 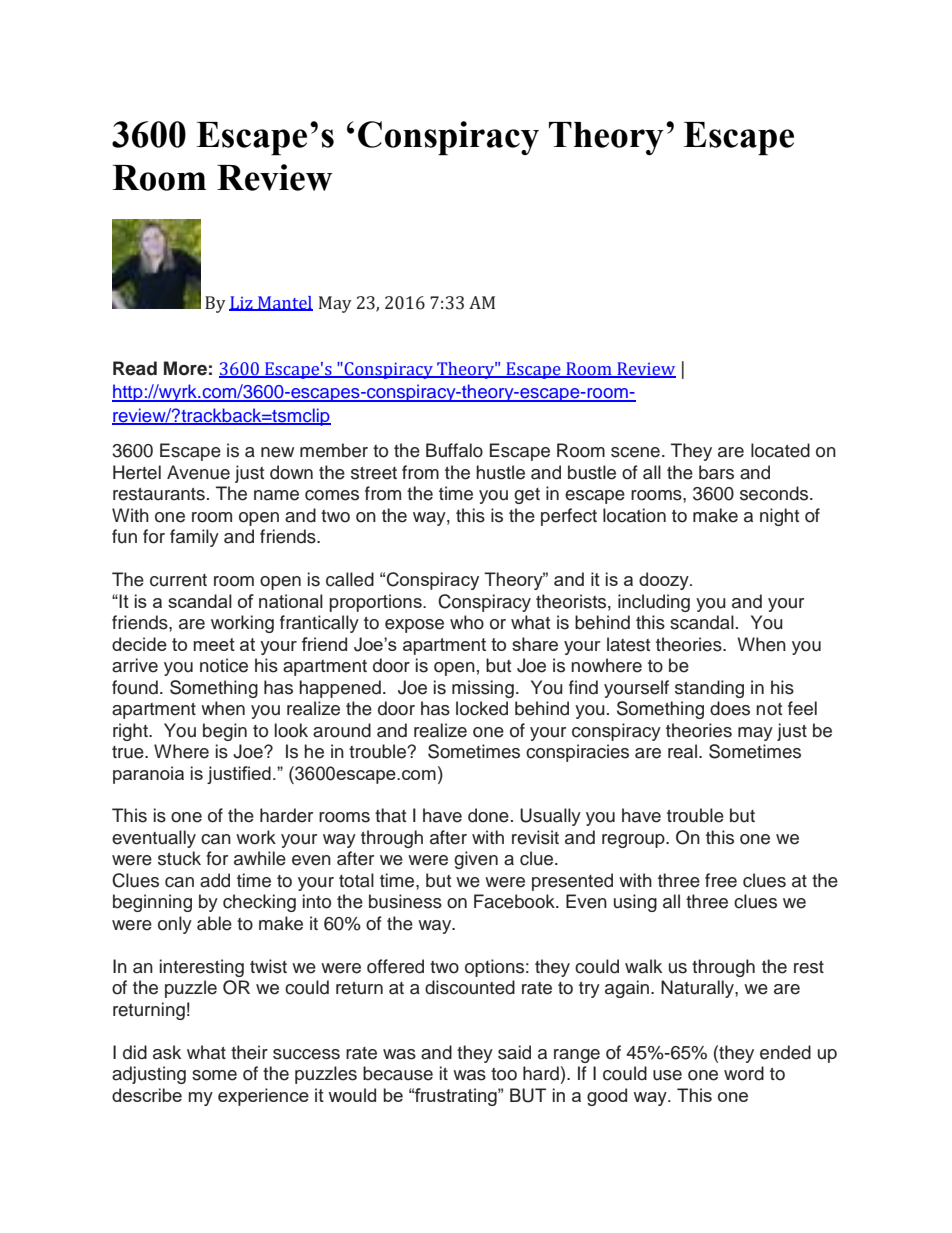 I want to click on More, so click(x=185, y=368).
